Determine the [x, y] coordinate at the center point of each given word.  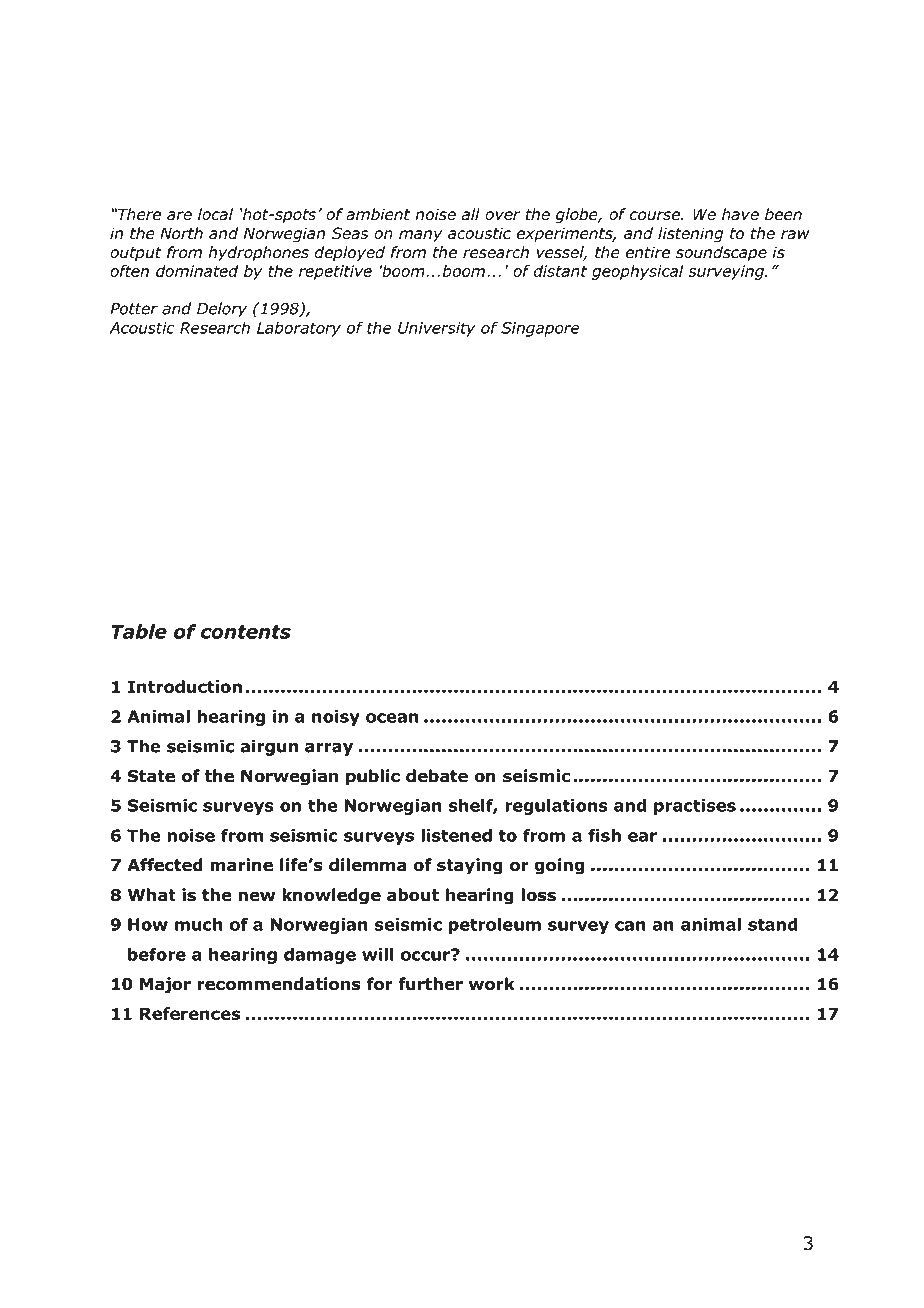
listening [690, 235]
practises [695, 807]
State [151, 776]
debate [437, 776]
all [471, 214]
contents [246, 632]
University [437, 329]
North [181, 233]
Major [165, 985]
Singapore [540, 329]
